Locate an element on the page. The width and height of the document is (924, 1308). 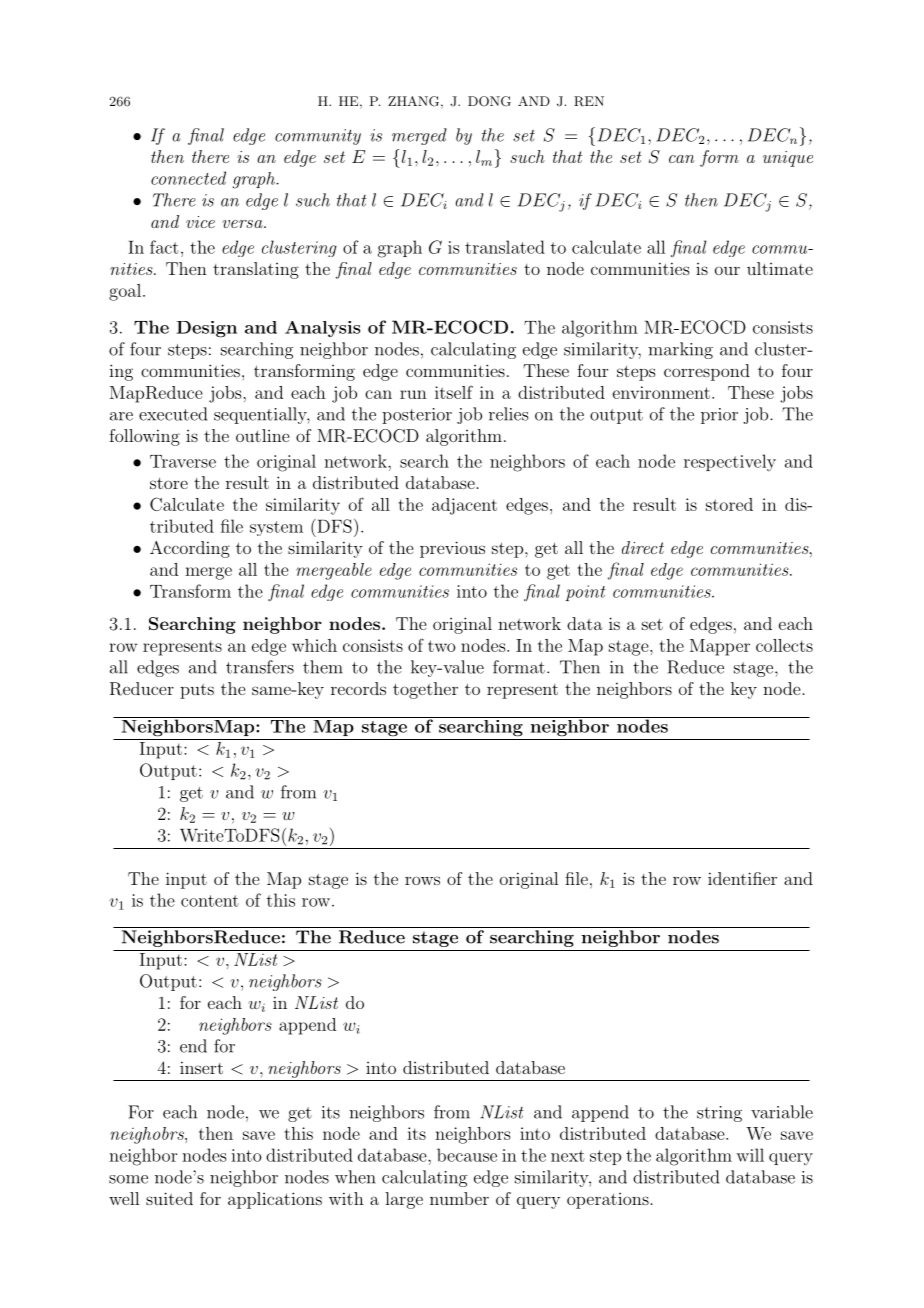
connected is located at coordinates (188, 178).
